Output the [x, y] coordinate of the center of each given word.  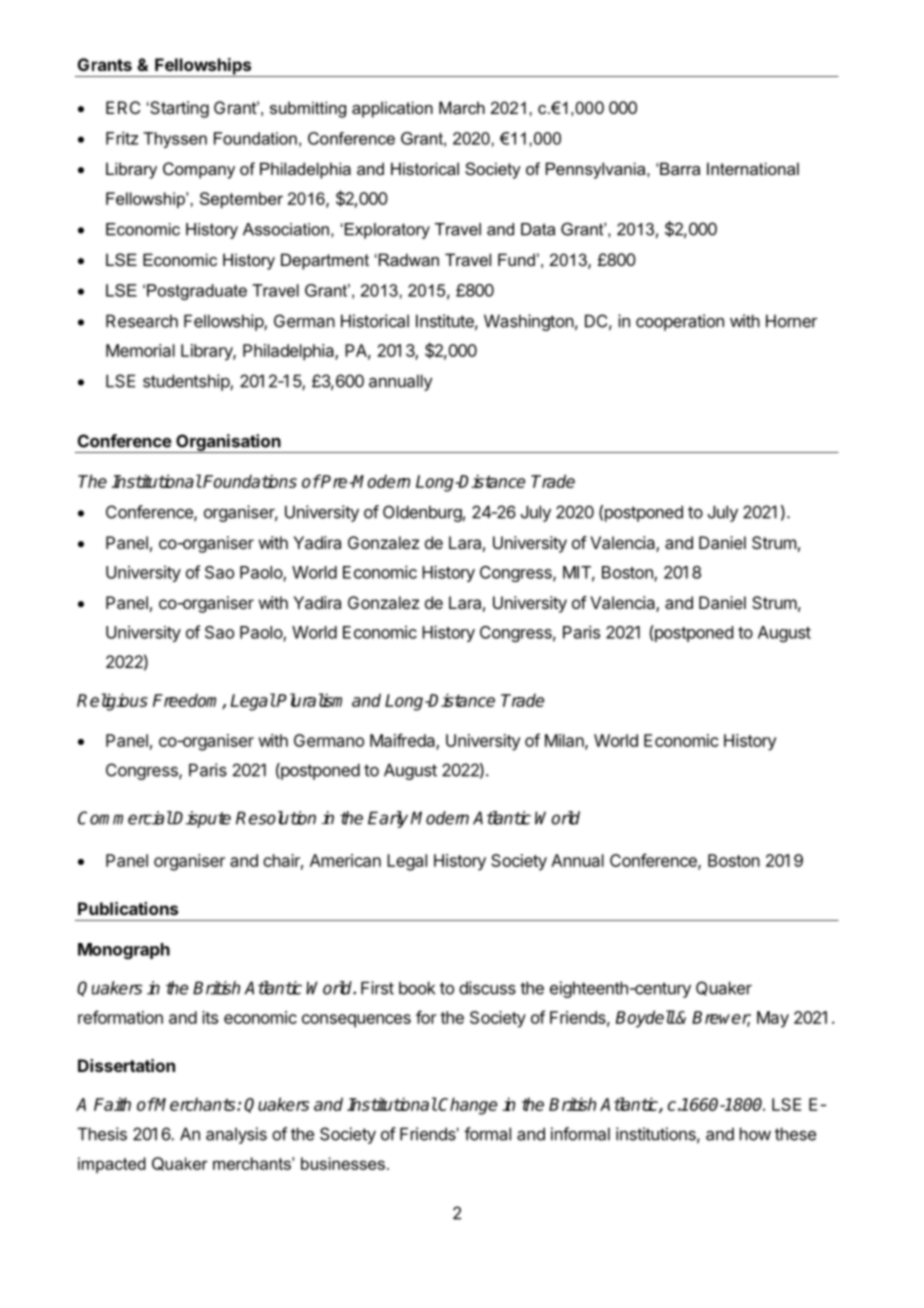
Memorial [140, 350]
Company [199, 170]
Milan [565, 741]
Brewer [721, 1019]
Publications [128, 908]
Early [388, 819]
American [345, 860]
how [755, 1134]
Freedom [188, 701]
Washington [529, 322]
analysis [236, 1135]
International [753, 168]
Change [467, 1106]
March [462, 107]
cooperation [680, 322]
